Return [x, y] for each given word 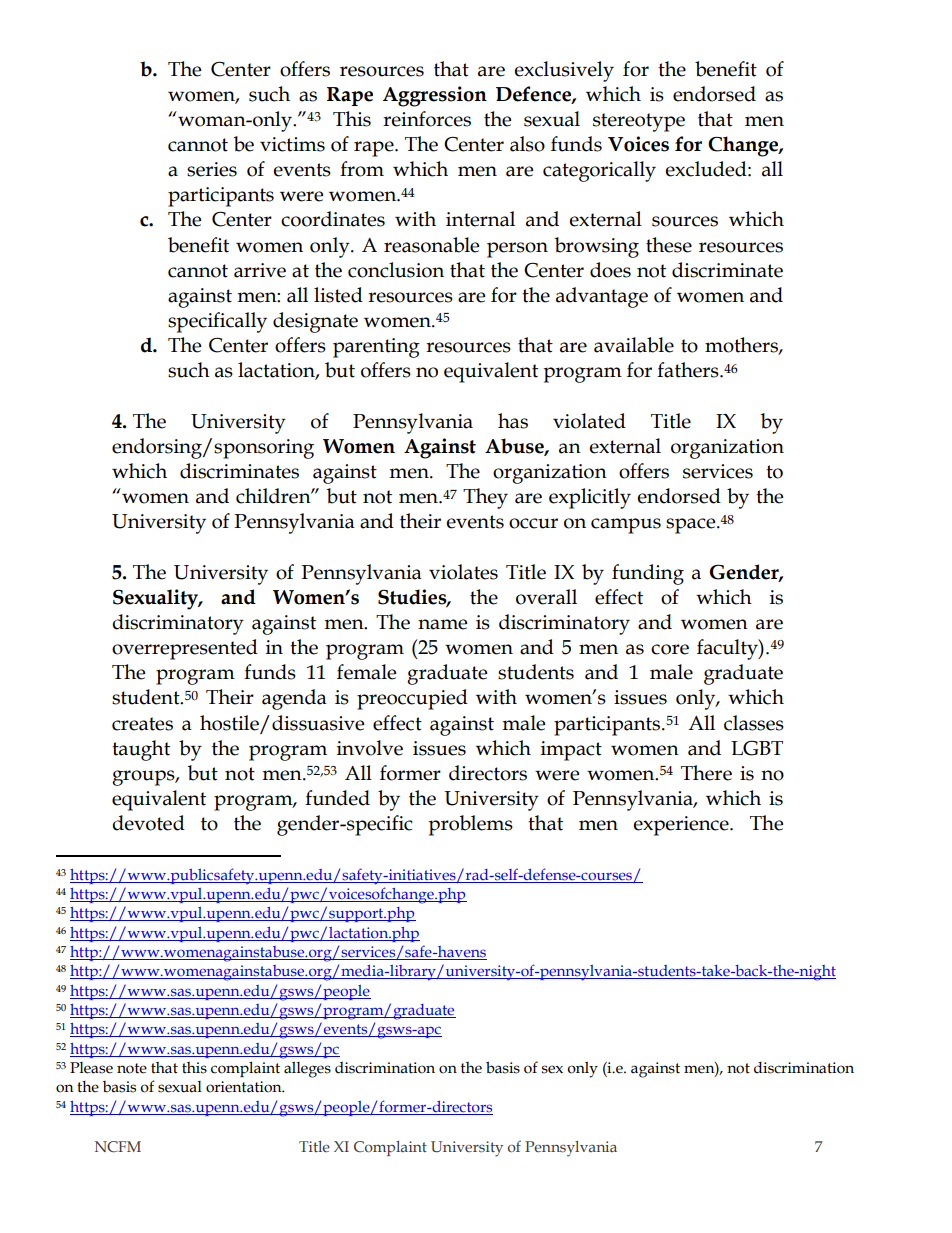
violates [463, 572]
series [212, 169]
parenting [376, 348]
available [634, 345]
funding [648, 574]
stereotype [639, 122]
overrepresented [185, 649]
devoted [148, 823]
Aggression [435, 96]
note [132, 1068]
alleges [307, 1070]
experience [682, 826]
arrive [260, 270]
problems [471, 825]
